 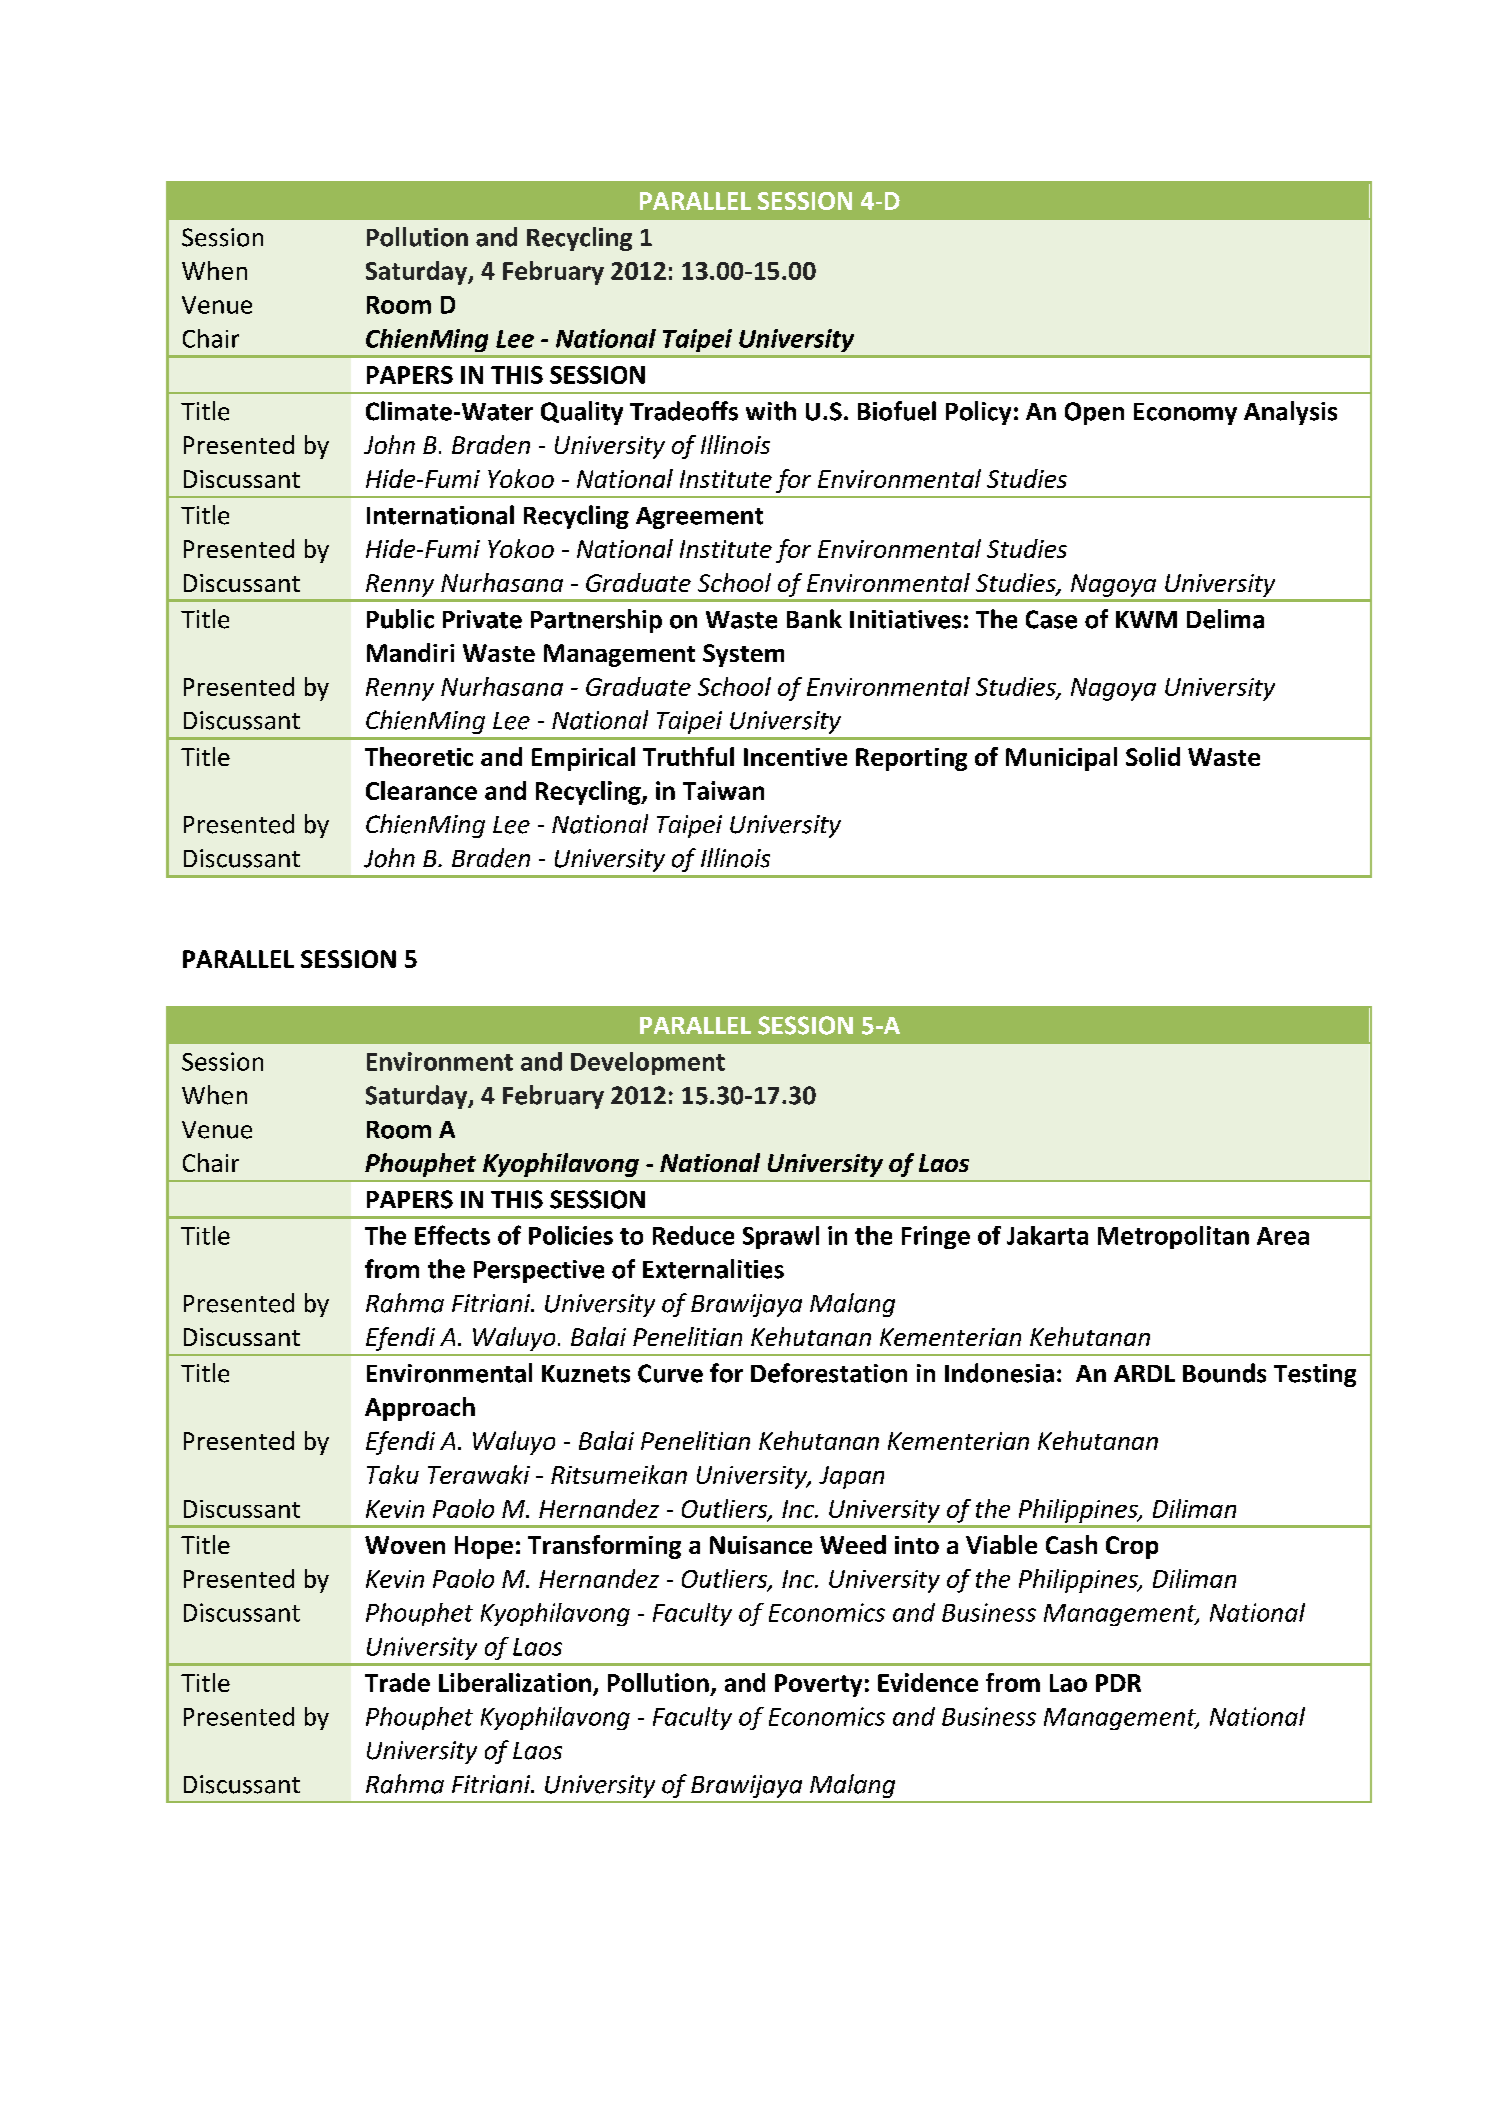 I want to click on Clearance, so click(x=421, y=790).
